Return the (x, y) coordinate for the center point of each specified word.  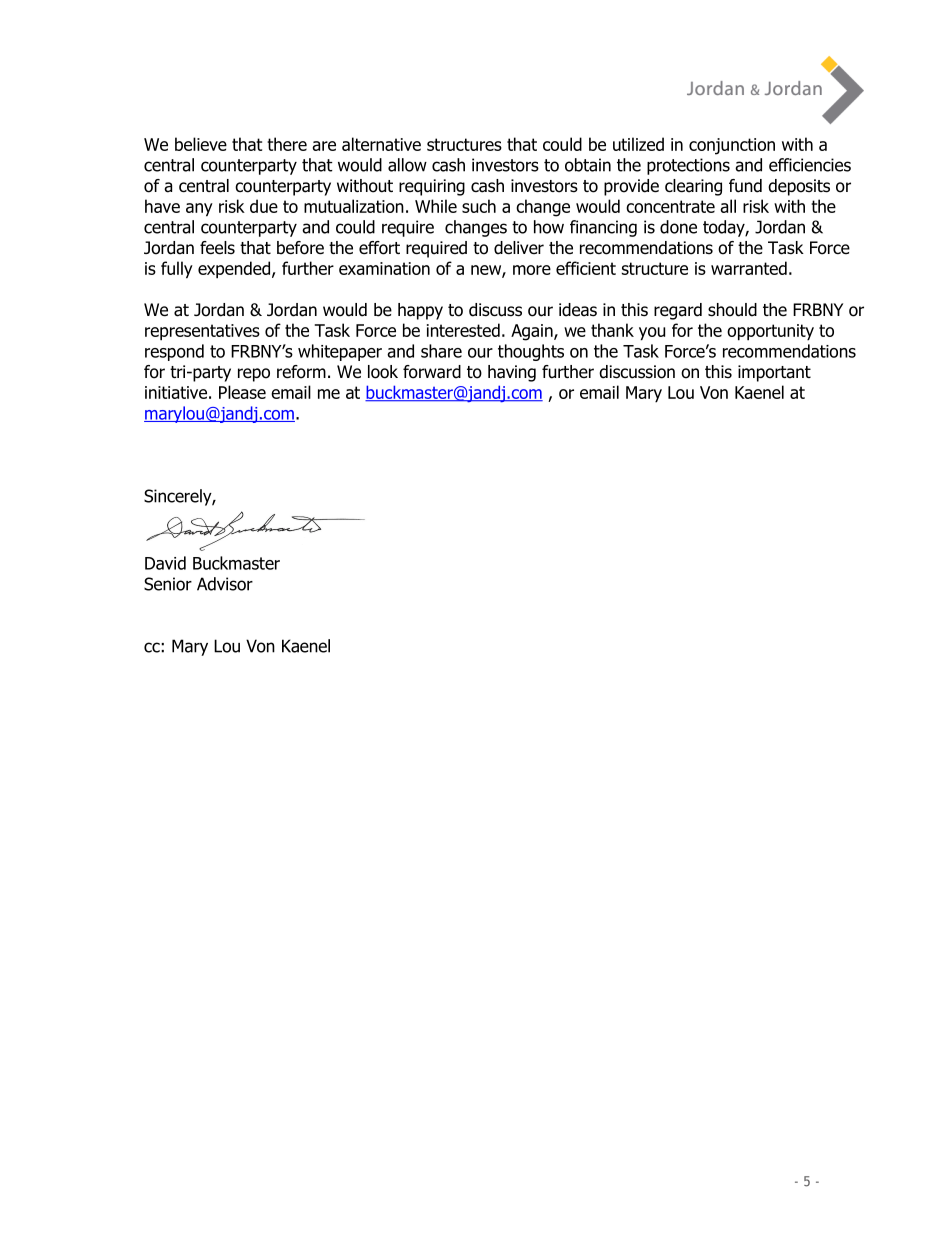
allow (407, 165)
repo (254, 375)
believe (201, 144)
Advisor (225, 584)
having (512, 373)
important (774, 373)
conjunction (732, 146)
